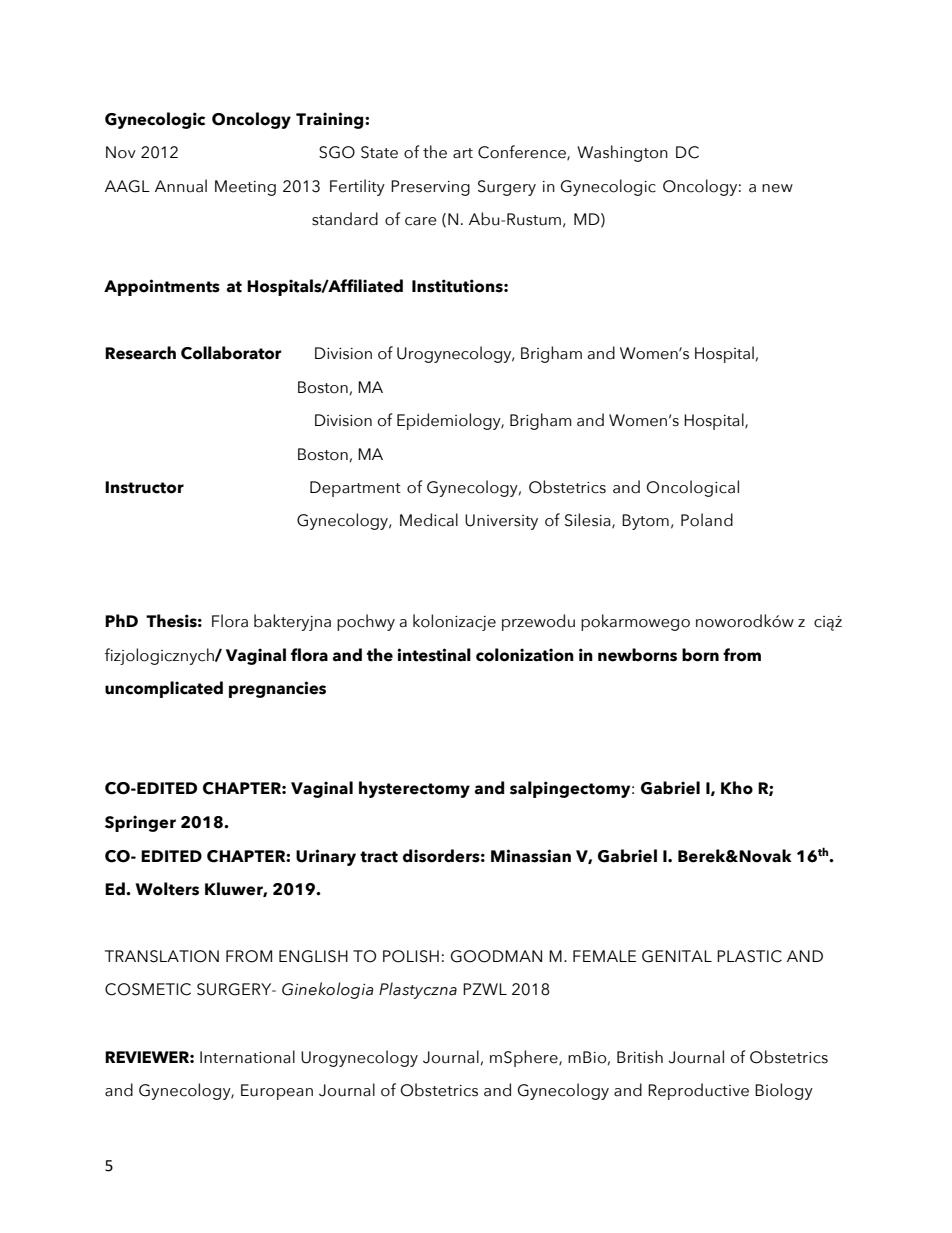 This document has height=1233, width=952. What do you see at coordinates (698, 1091) in the document?
I see `Reproductive` at bounding box center [698, 1091].
